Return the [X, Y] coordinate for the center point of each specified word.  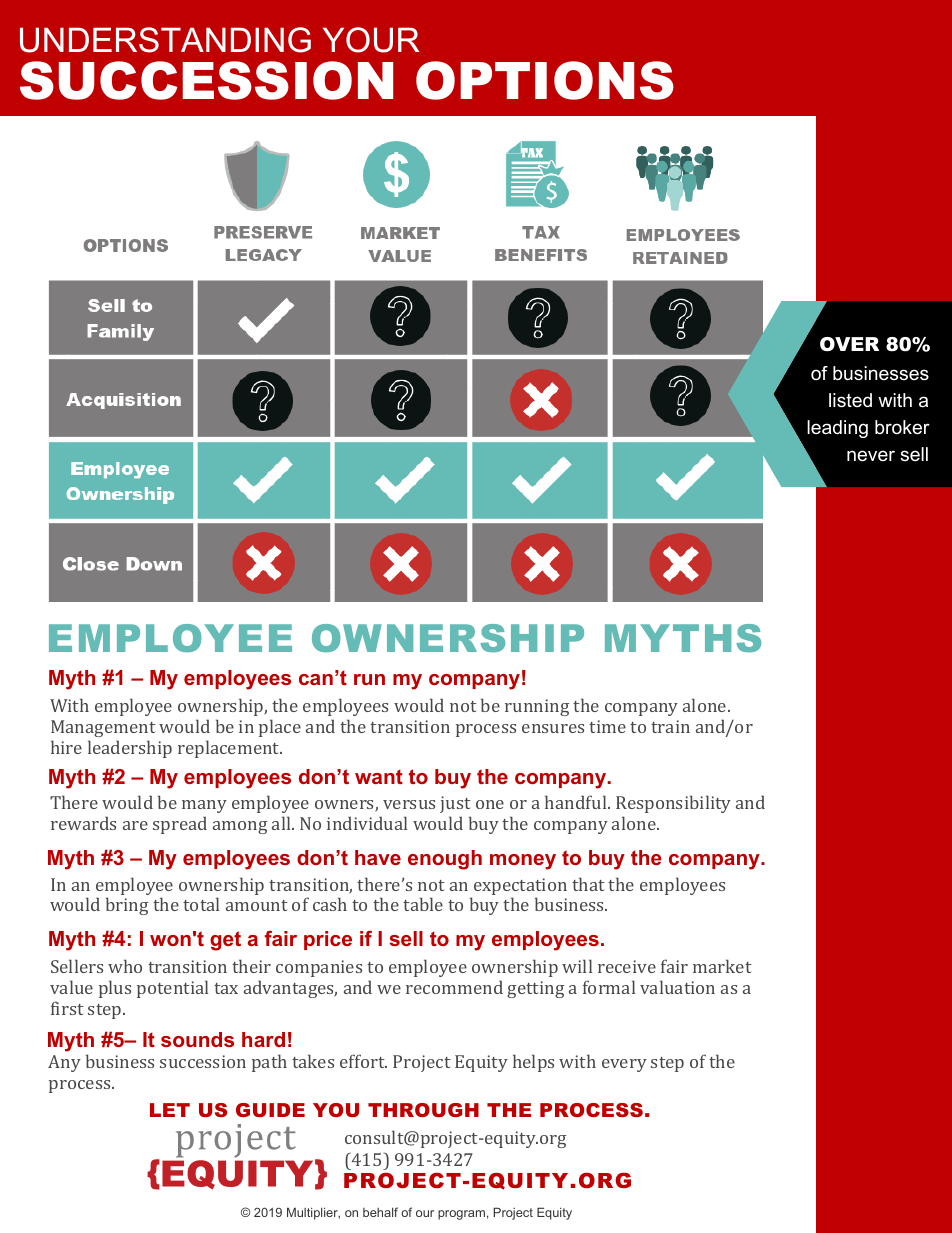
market [722, 966]
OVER [849, 344]
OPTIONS [545, 80]
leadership [130, 749]
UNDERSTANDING [165, 40]
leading [837, 429]
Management [103, 728]
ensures [553, 728]
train [670, 726]
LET [170, 1110]
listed [850, 400]
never [871, 456]
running [537, 707]
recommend [454, 987]
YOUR [371, 40]
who [125, 966]
